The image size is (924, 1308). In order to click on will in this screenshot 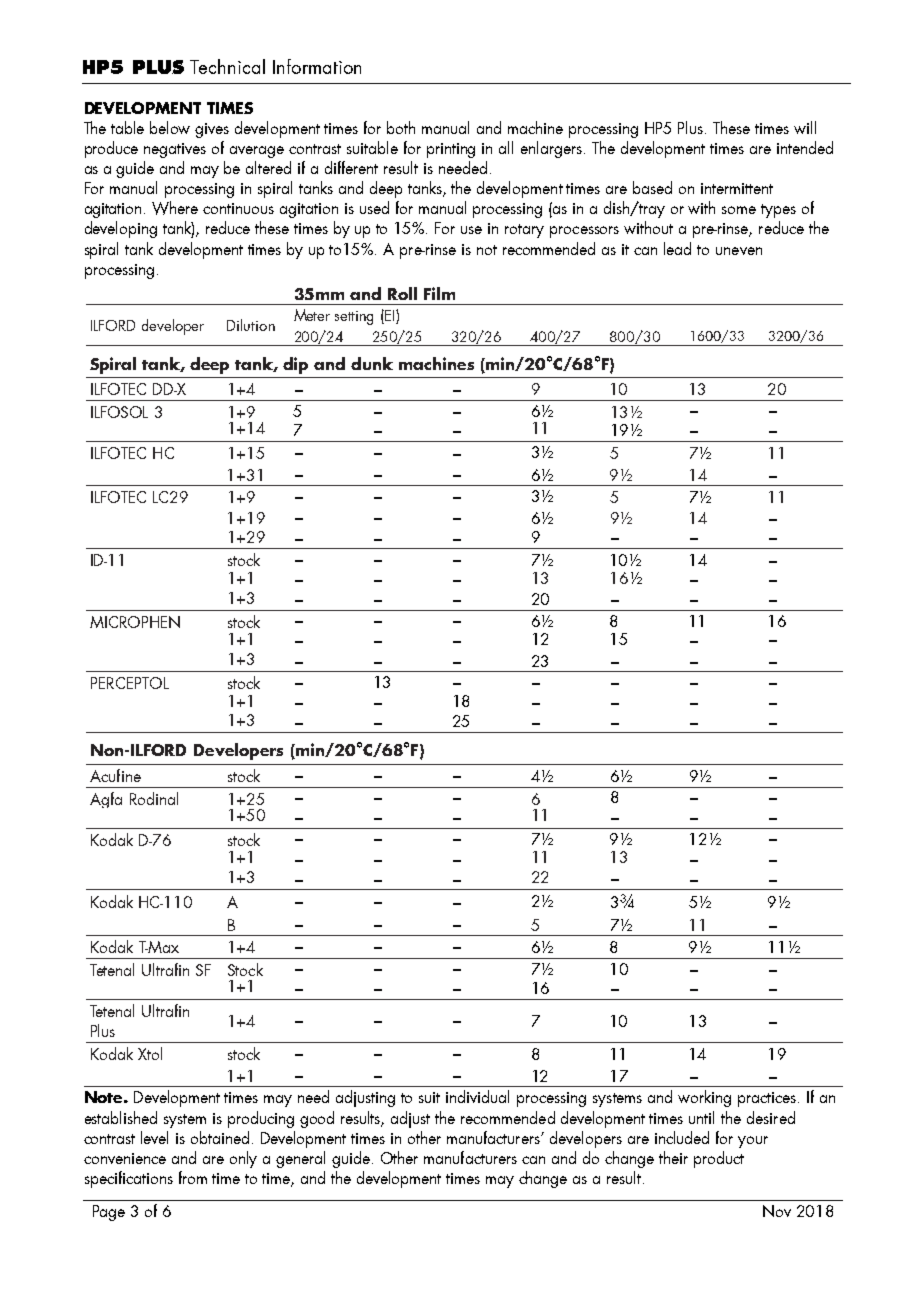, I will do `click(805, 127)`.
